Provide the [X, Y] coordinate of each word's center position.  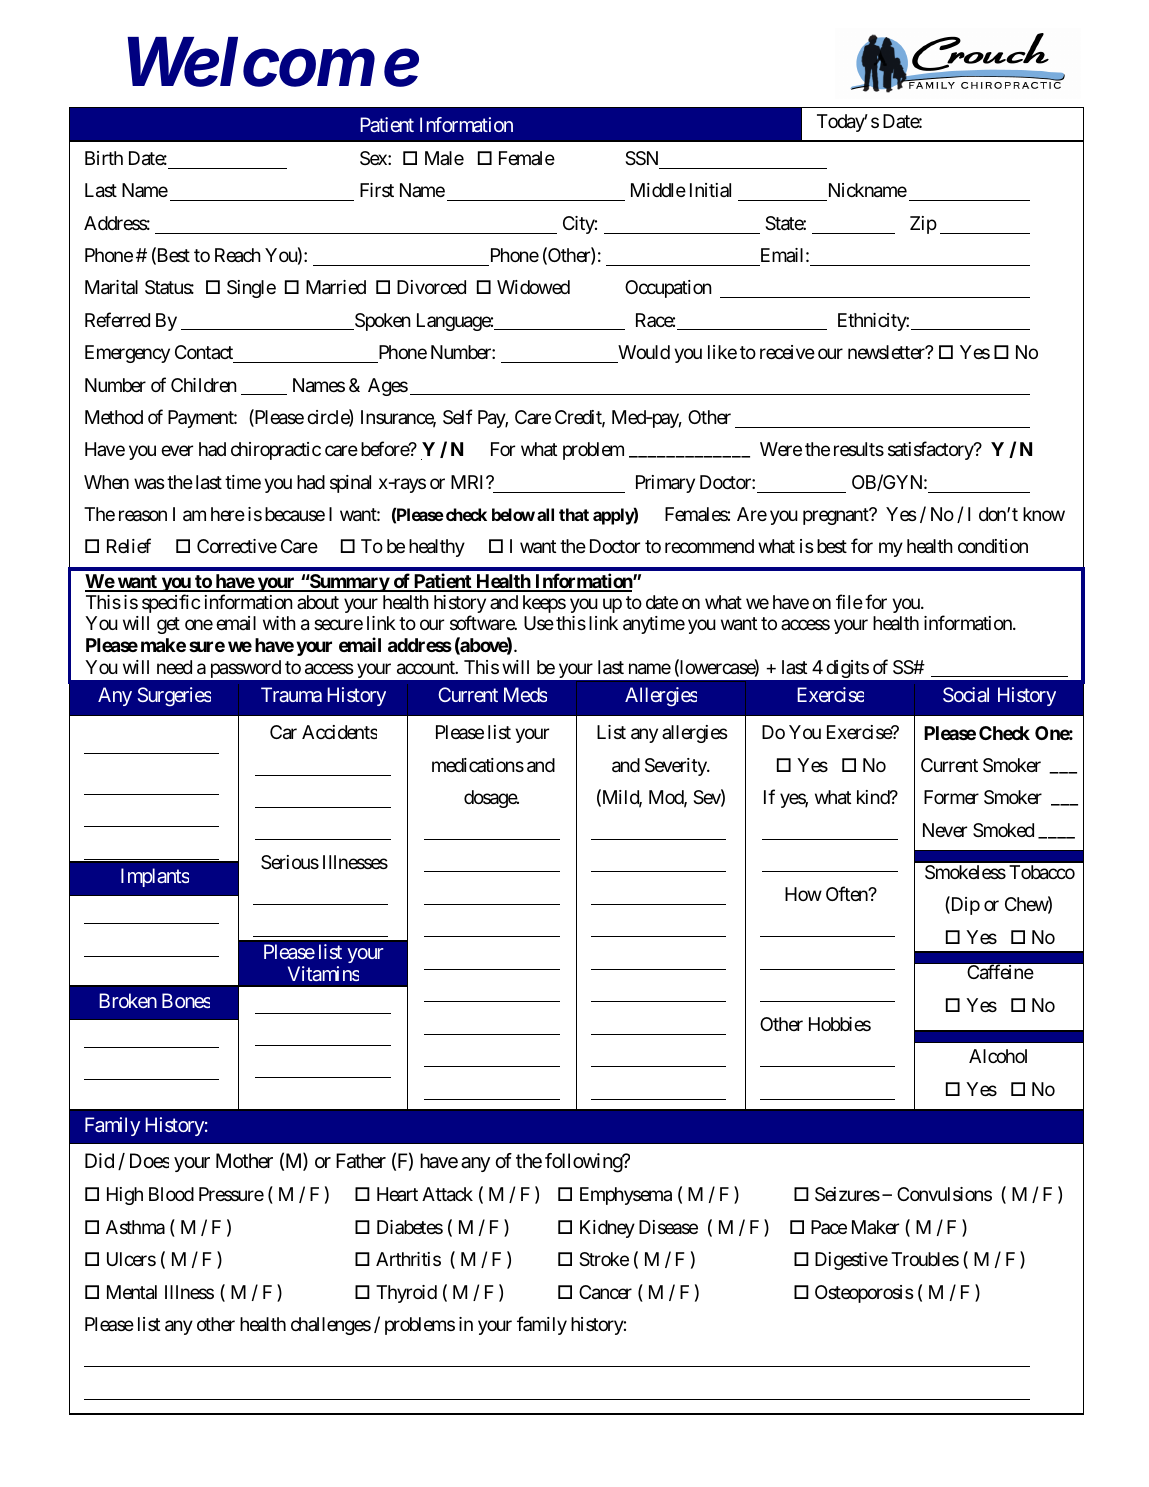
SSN [641, 158]
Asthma [135, 1227]
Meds [525, 694]
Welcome [273, 62]
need [174, 667]
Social [966, 694]
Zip [923, 225]
